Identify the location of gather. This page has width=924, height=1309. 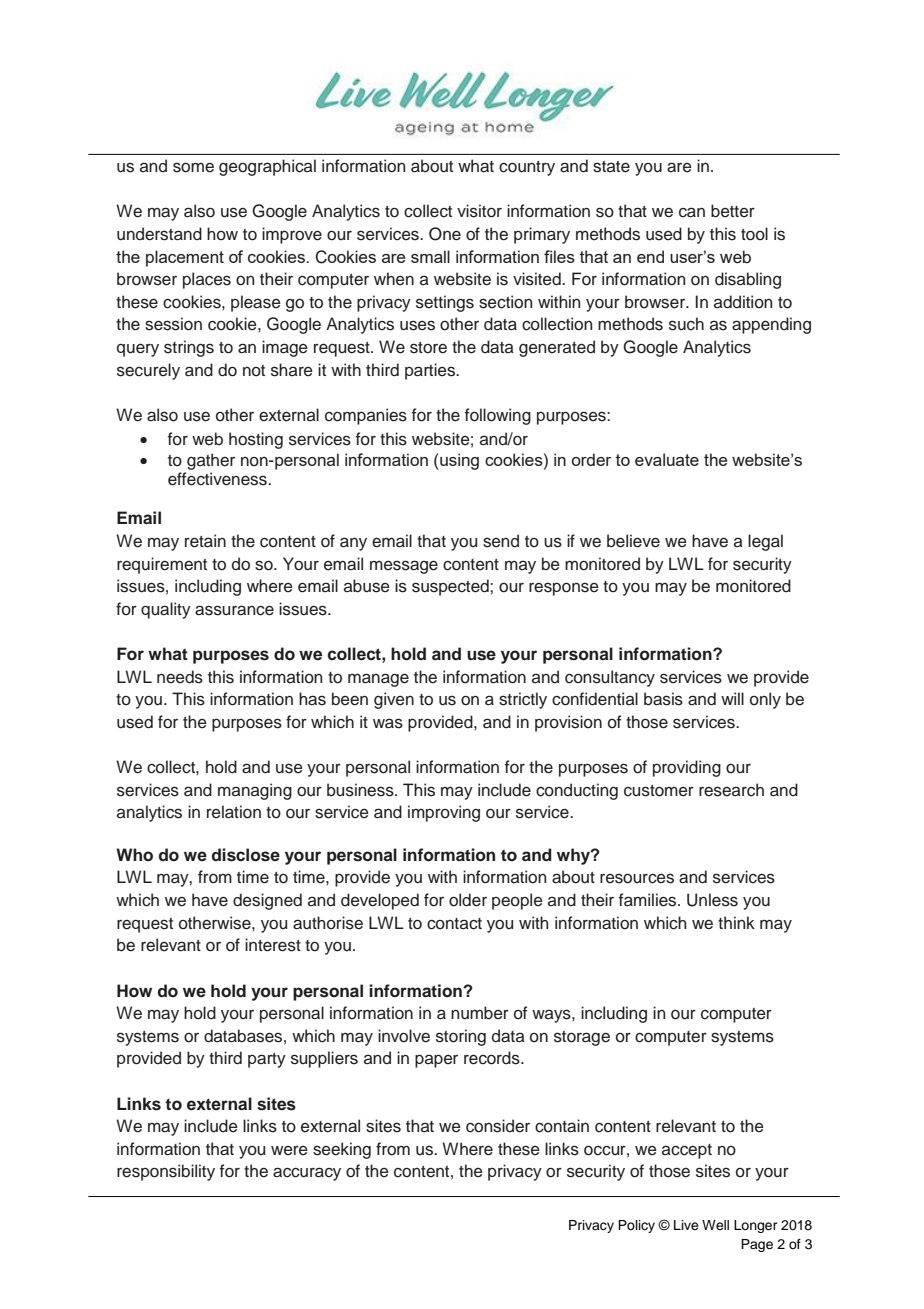
(211, 461).
